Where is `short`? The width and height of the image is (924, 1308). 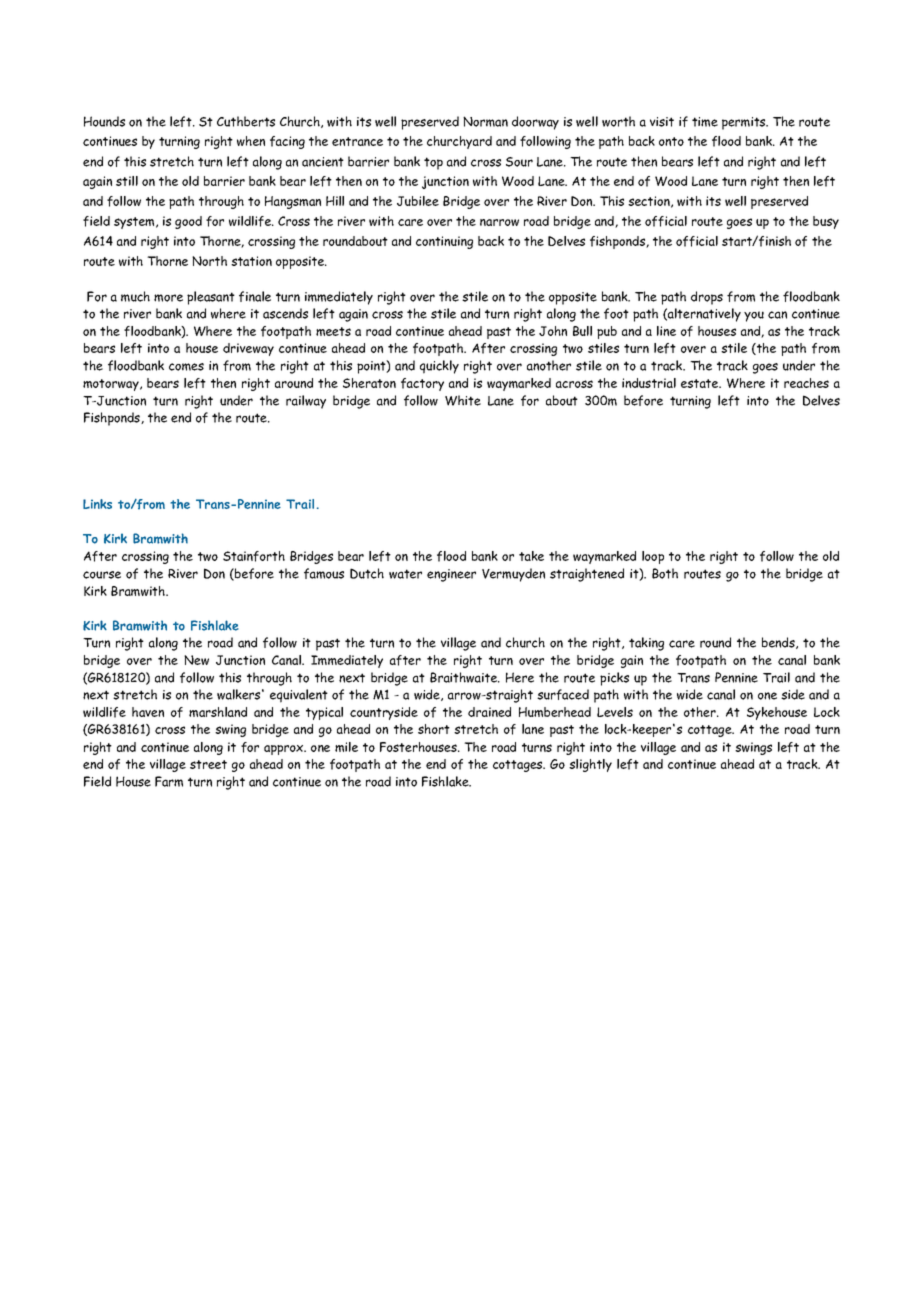 short is located at coordinates (434, 729).
